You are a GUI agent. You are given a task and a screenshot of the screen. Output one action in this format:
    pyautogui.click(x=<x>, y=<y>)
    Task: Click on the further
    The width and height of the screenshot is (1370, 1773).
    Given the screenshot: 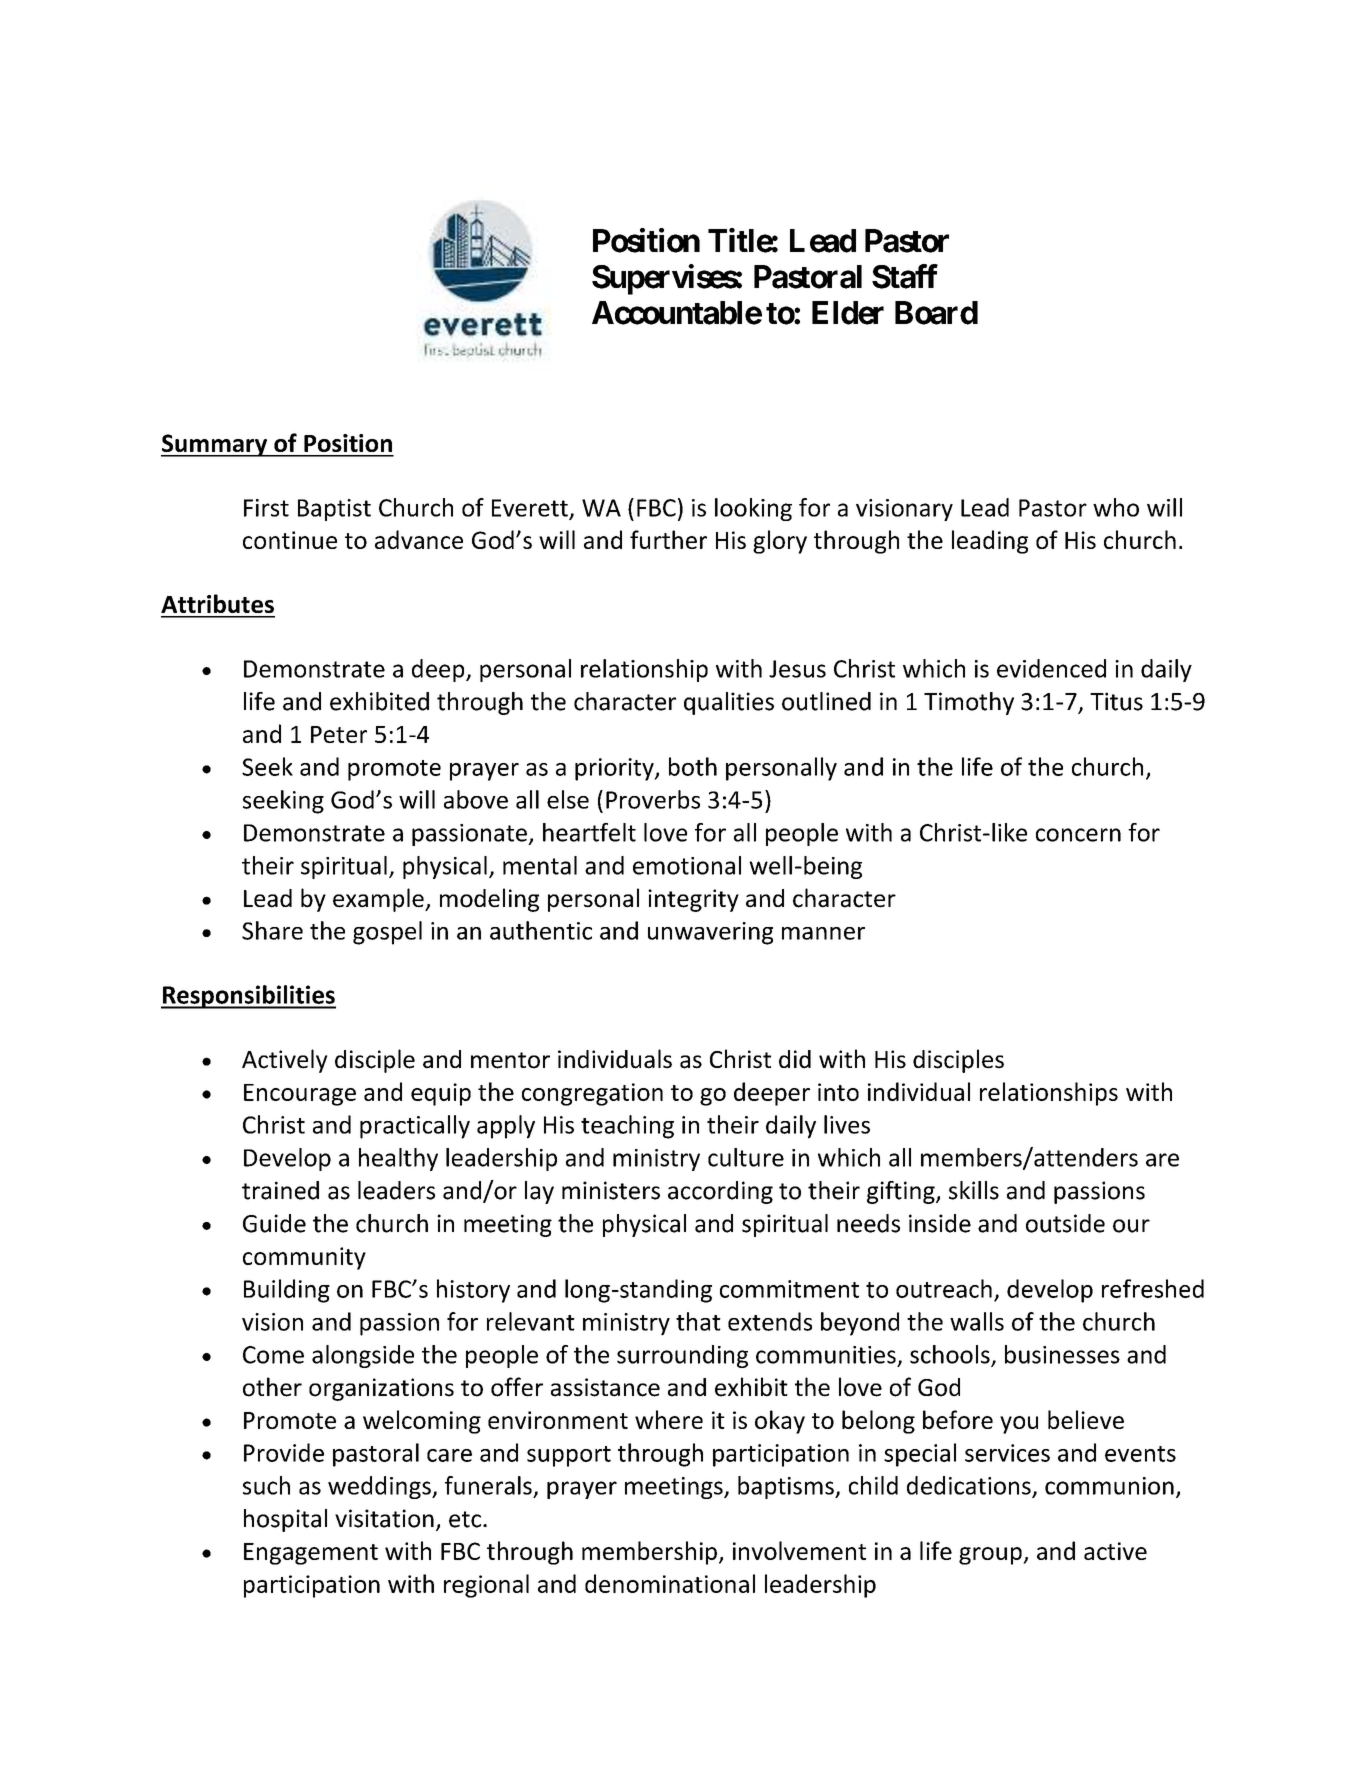 What is the action you would take?
    pyautogui.click(x=668, y=539)
